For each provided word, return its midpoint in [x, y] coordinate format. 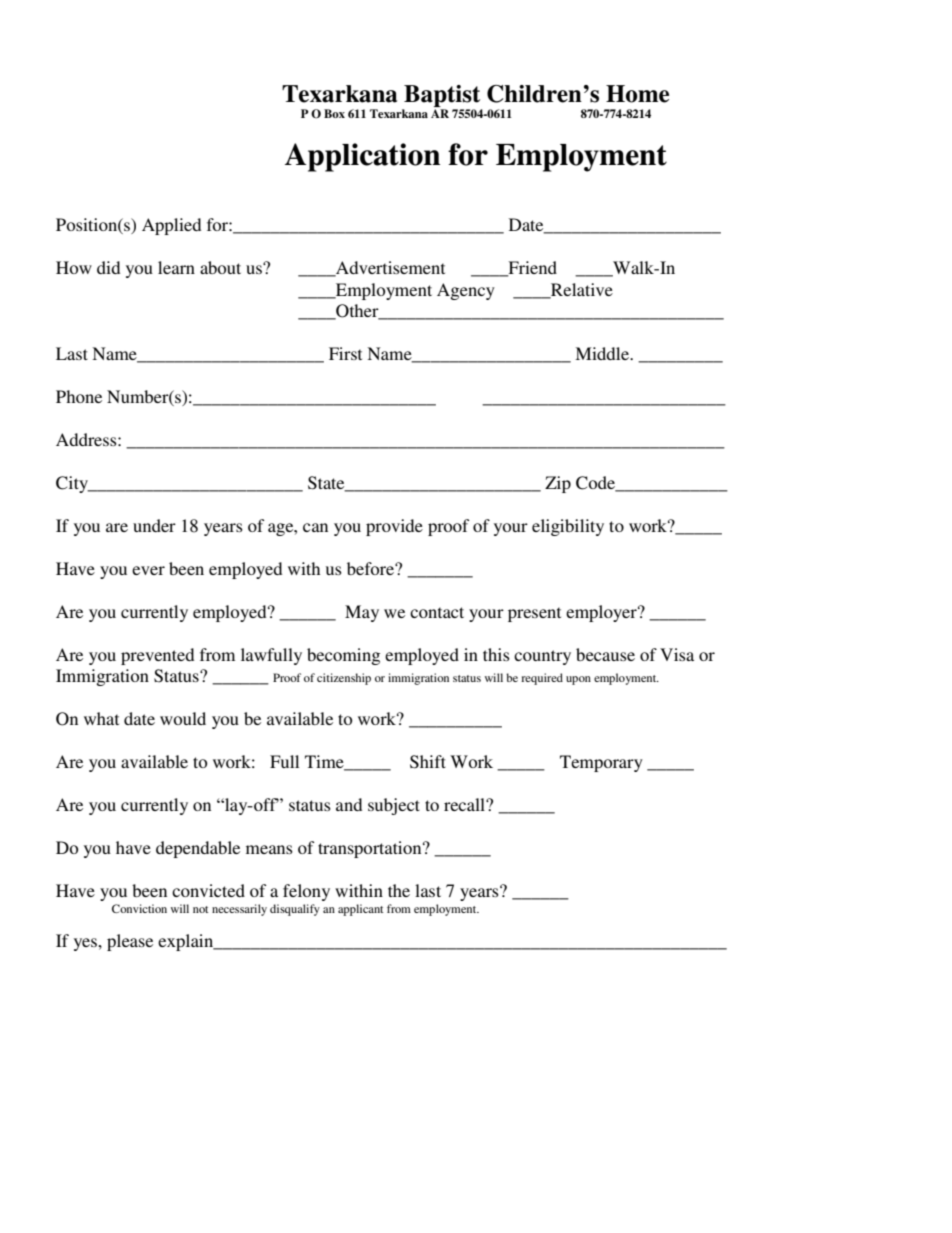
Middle [603, 353]
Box [334, 113]
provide [394, 527]
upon [578, 680]
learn [176, 267]
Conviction [139, 908]
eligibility [568, 527]
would [183, 718]
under [154, 525]
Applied [171, 226]
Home [637, 94]
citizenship [344, 679]
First [345, 353]
